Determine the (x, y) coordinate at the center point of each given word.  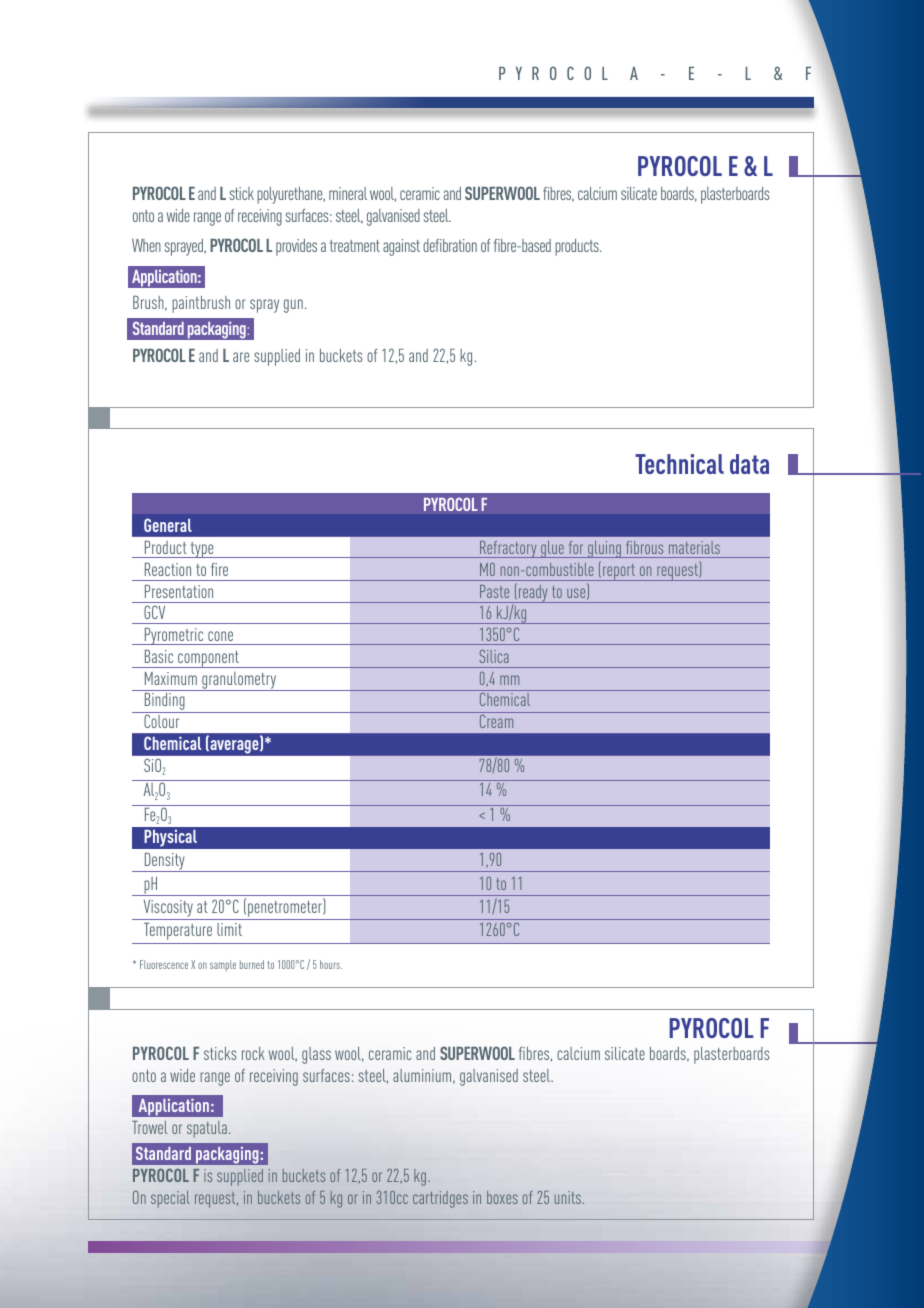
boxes (502, 1197)
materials (694, 547)
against (401, 247)
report (619, 572)
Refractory (508, 549)
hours (331, 964)
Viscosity (168, 910)
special (170, 1199)
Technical (679, 464)
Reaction (168, 569)
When (146, 245)
